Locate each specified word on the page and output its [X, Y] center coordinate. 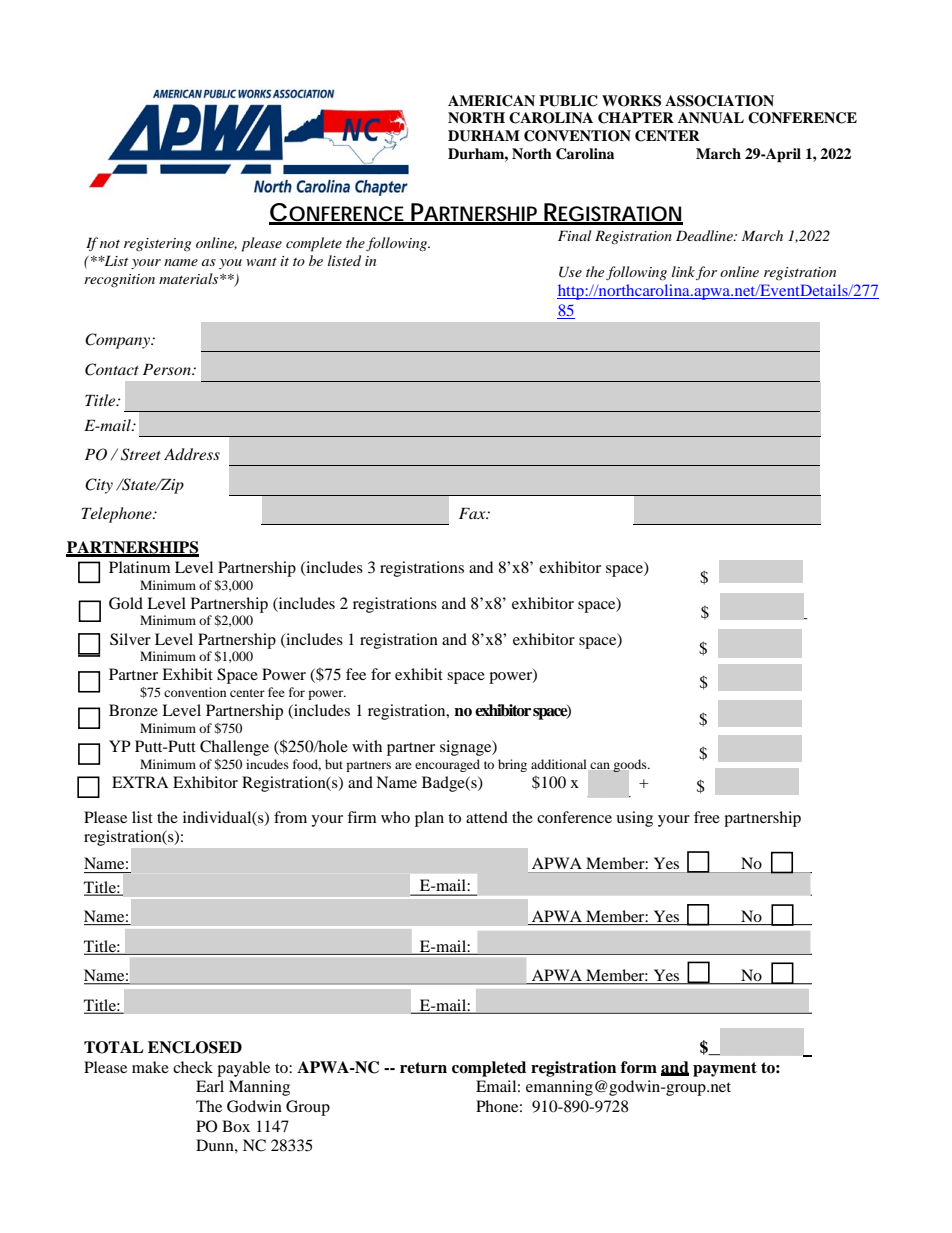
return [423, 1068]
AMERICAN [491, 101]
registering [157, 245]
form [639, 1067]
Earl [210, 1086]
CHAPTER [636, 118]
